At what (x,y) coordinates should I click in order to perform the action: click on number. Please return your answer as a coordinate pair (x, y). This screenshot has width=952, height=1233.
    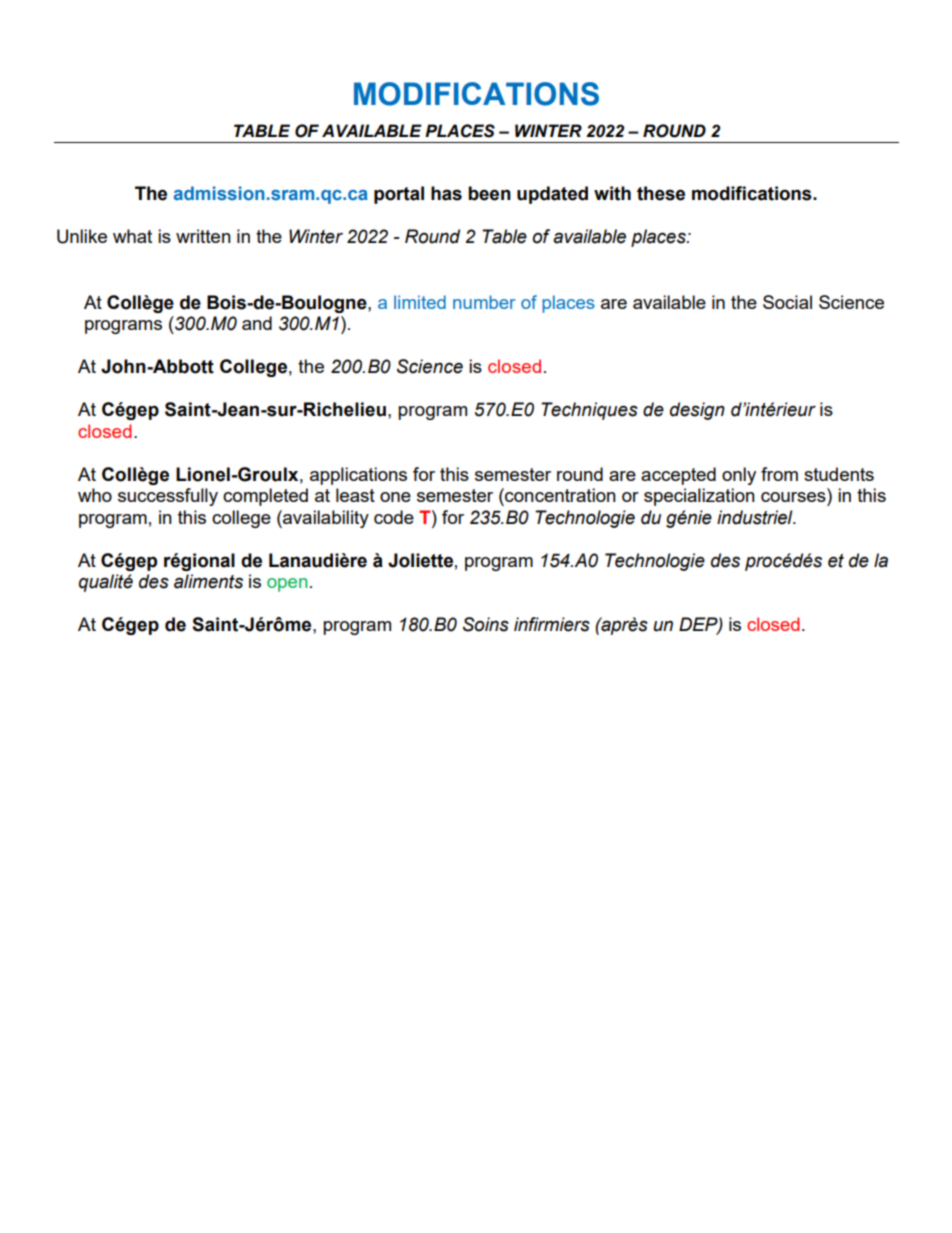
    Looking at the image, I should click on (484, 302).
